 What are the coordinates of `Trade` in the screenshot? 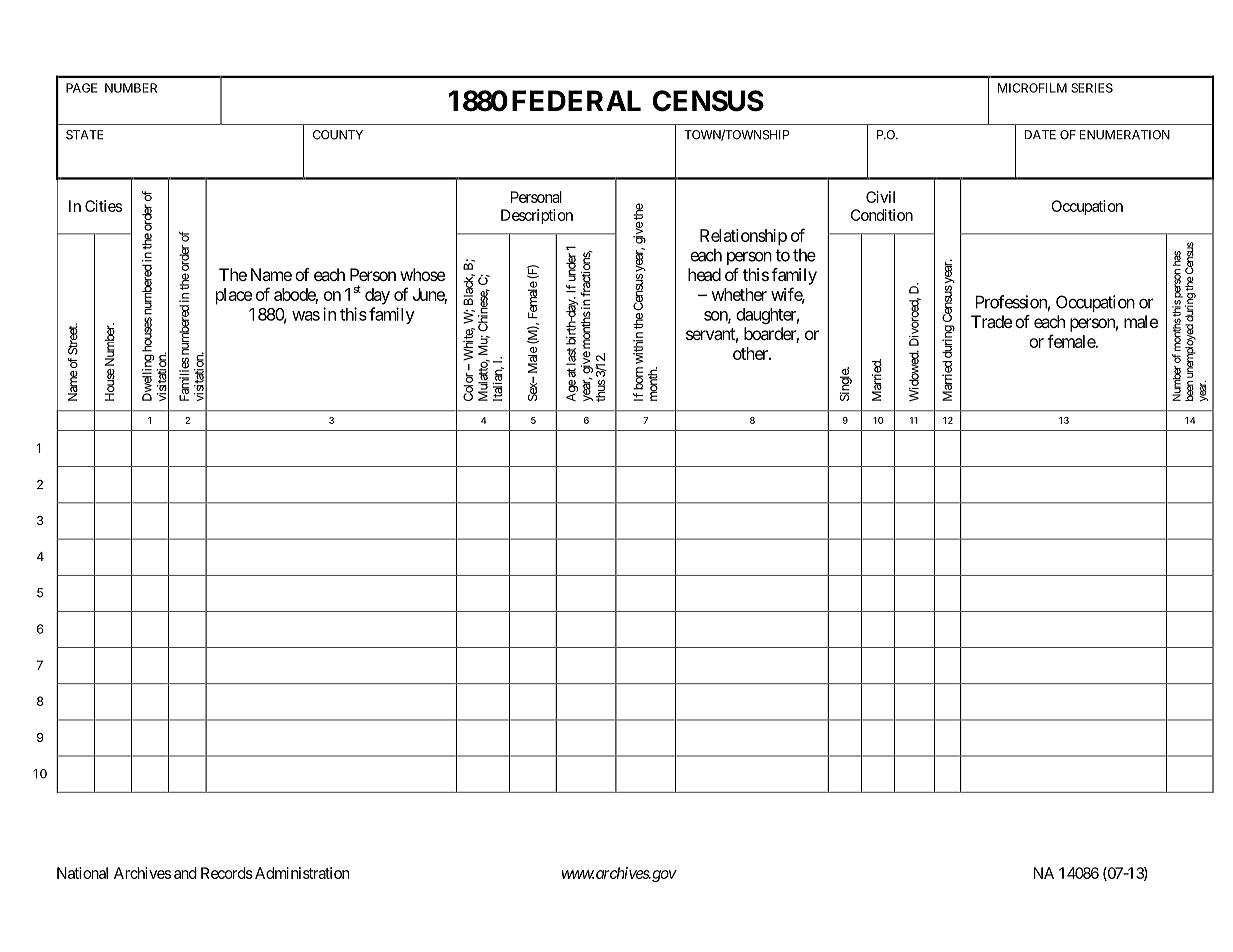 It's located at (991, 321).
